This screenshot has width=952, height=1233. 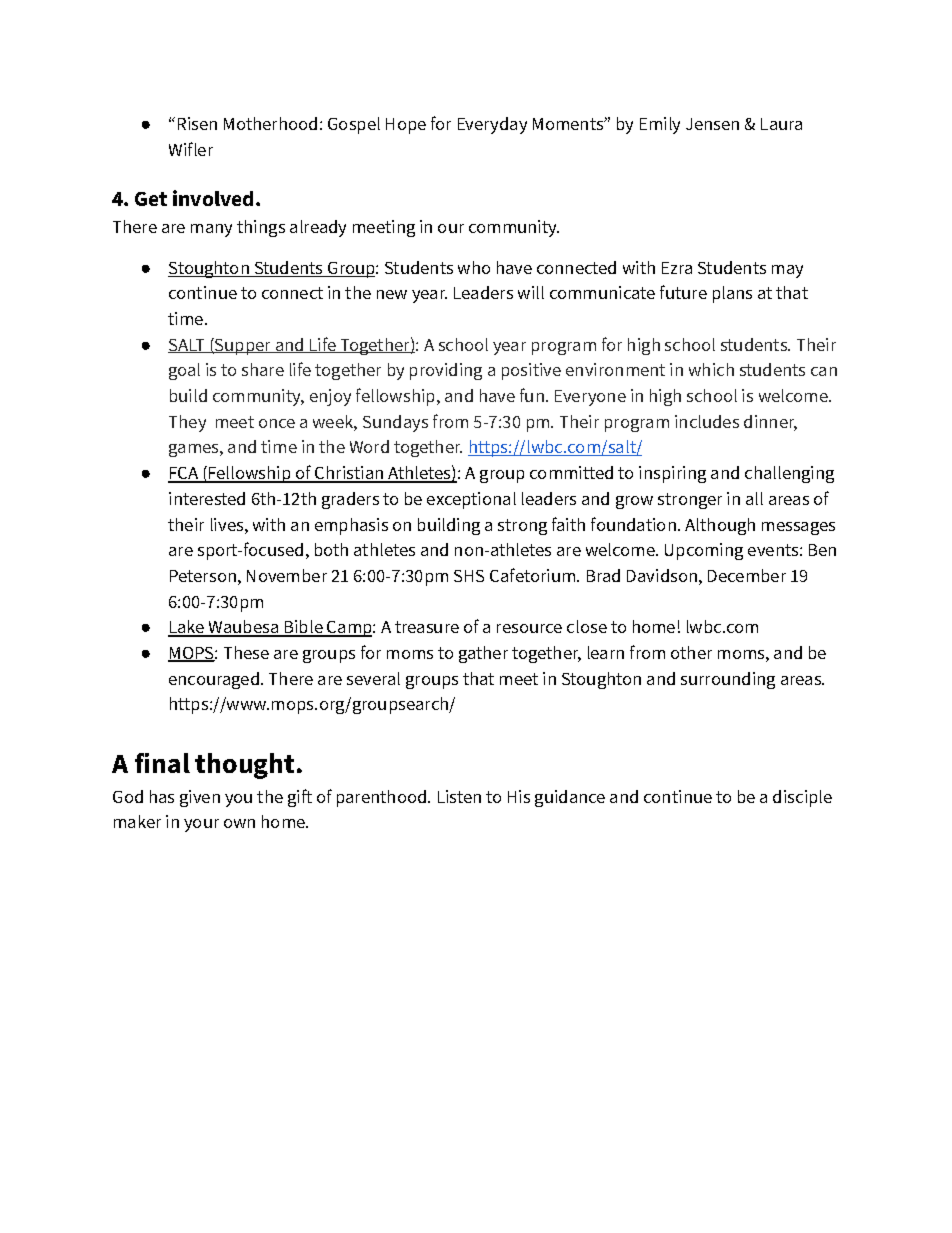 I want to click on SHS, so click(x=469, y=576).
